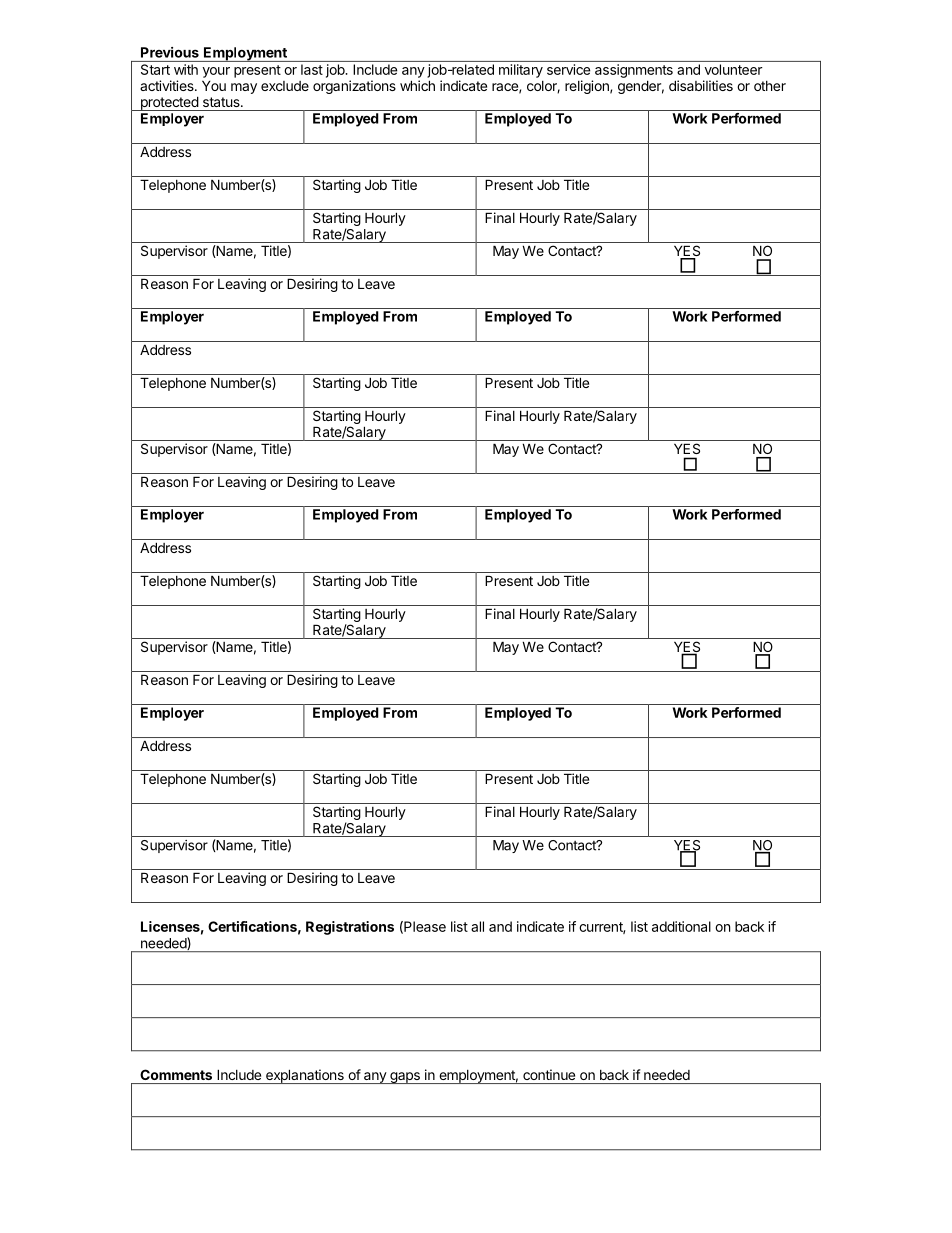 The width and height of the screenshot is (952, 1233). What do you see at coordinates (350, 928) in the screenshot?
I see `Registrations` at bounding box center [350, 928].
